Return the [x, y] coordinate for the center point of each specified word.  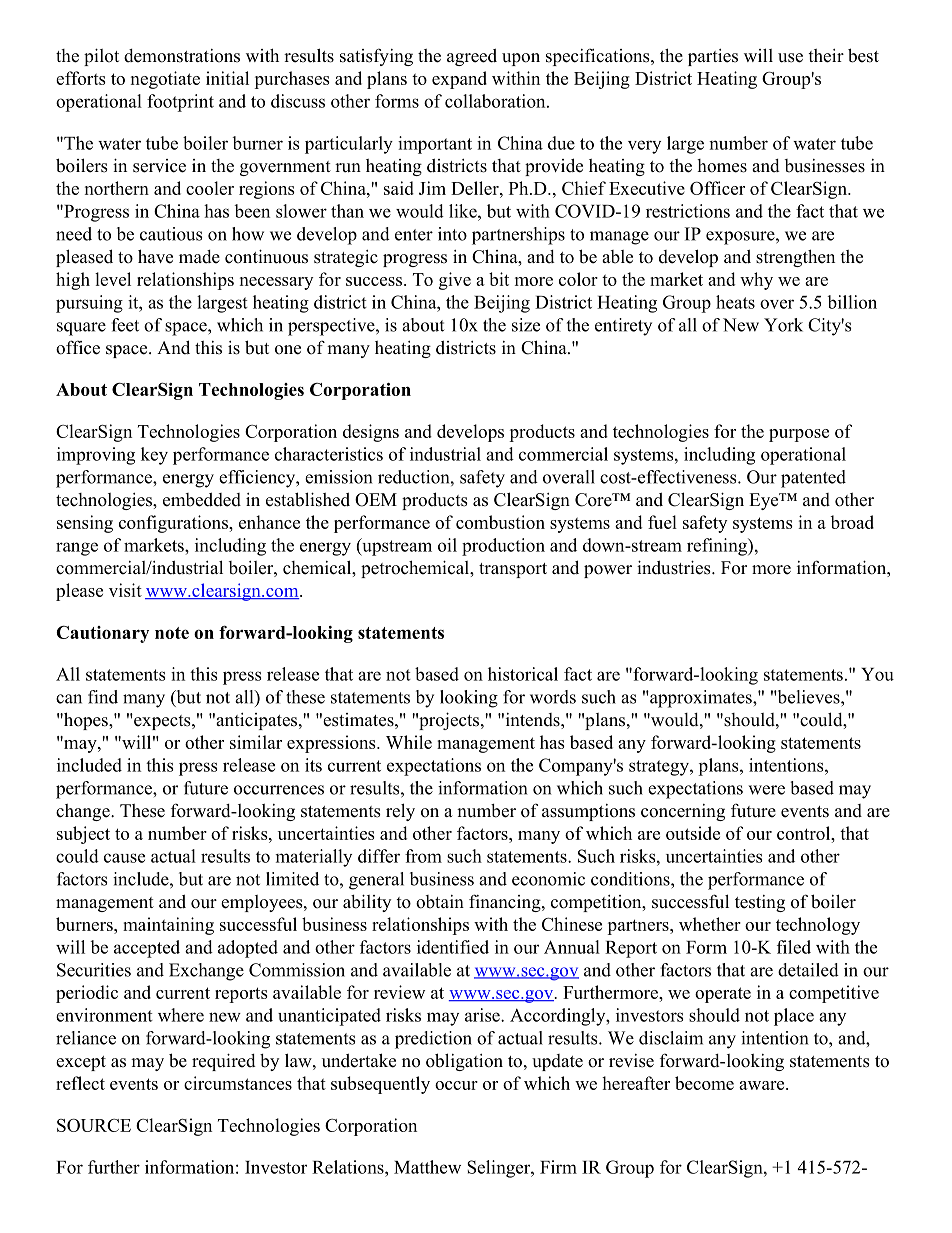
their [826, 56]
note [172, 633]
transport [513, 570]
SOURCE [94, 1125]
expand [459, 80]
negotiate [165, 80]
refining [718, 547]
